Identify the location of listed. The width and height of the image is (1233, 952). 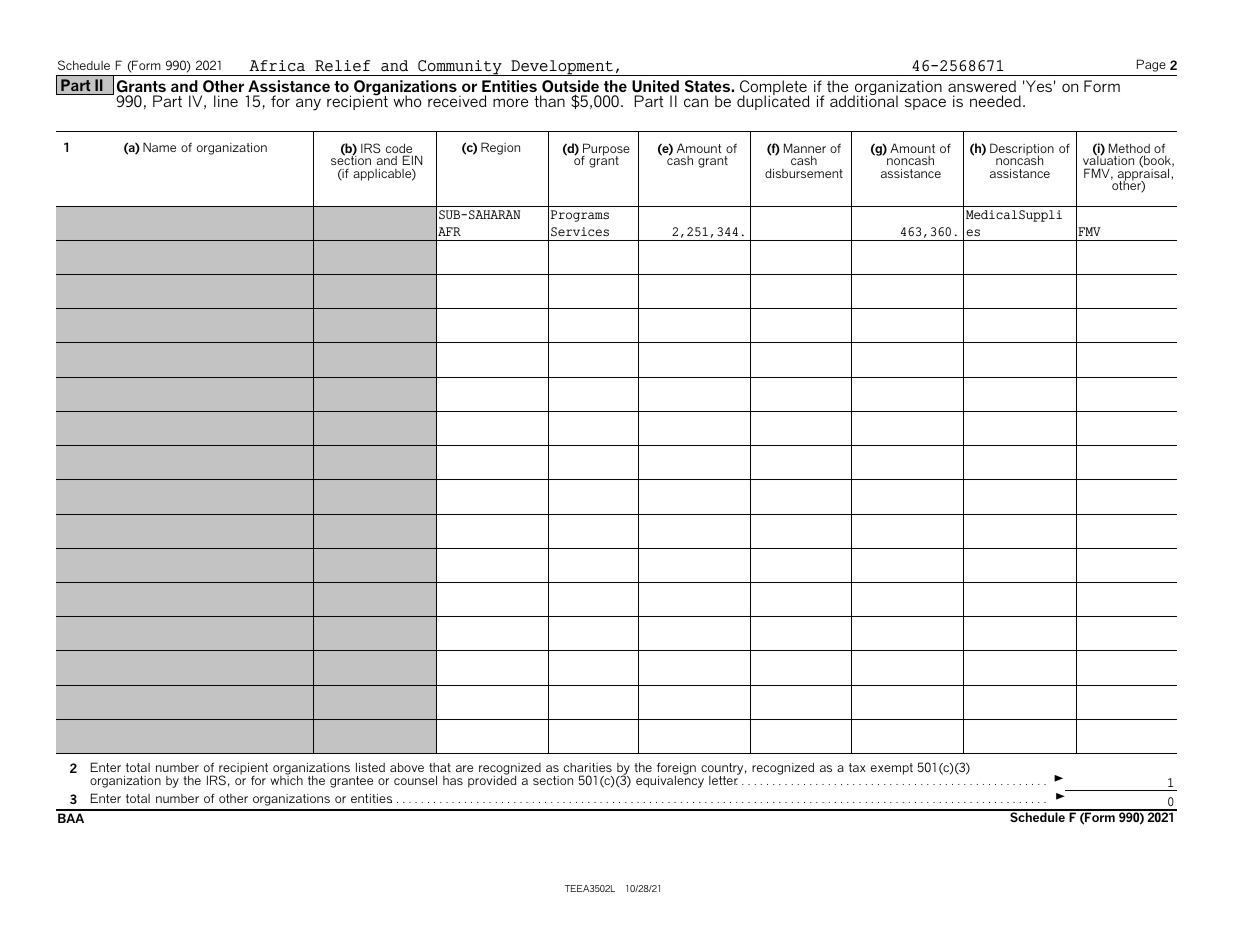
(370, 767).
